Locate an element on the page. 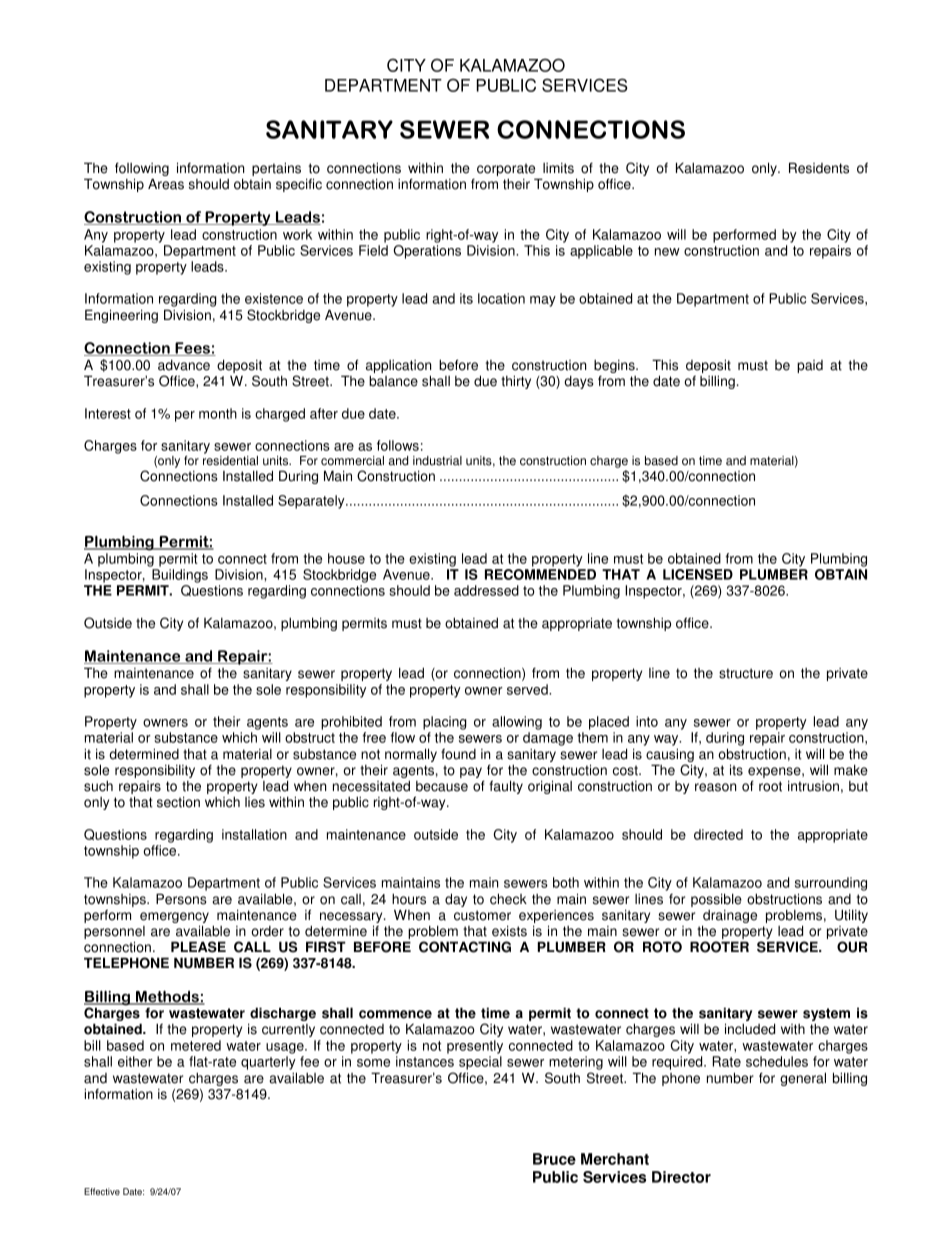  industrial is located at coordinates (437, 461).
